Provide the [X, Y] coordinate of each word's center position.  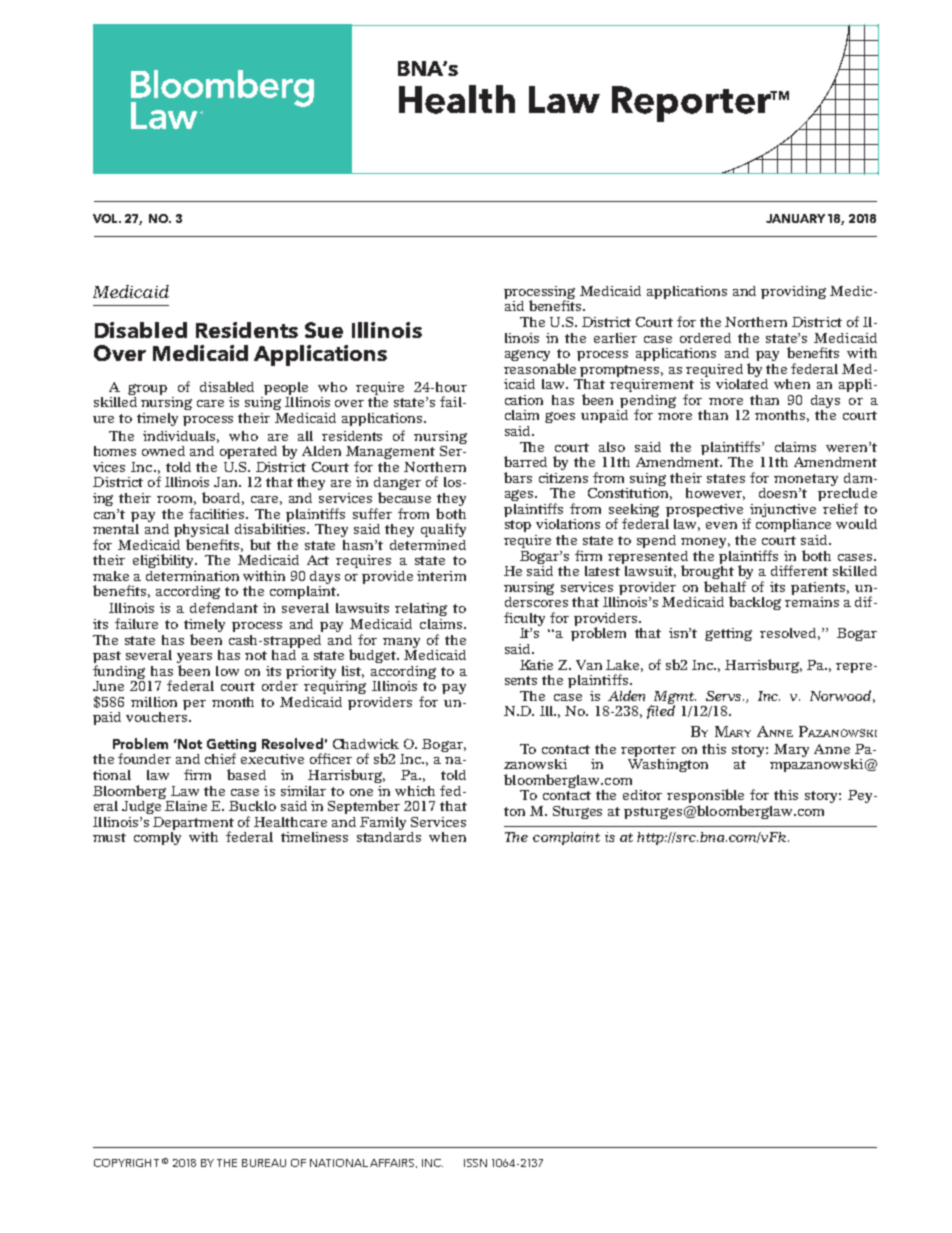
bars [518, 477]
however [715, 494]
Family [383, 823]
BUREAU [264, 1163]
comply [157, 837]
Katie [536, 665]
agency [527, 355]
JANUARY [795, 218]
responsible [705, 797]
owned [163, 451]
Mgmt [675, 698]
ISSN [475, 1163]
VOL [107, 218]
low [227, 671]
